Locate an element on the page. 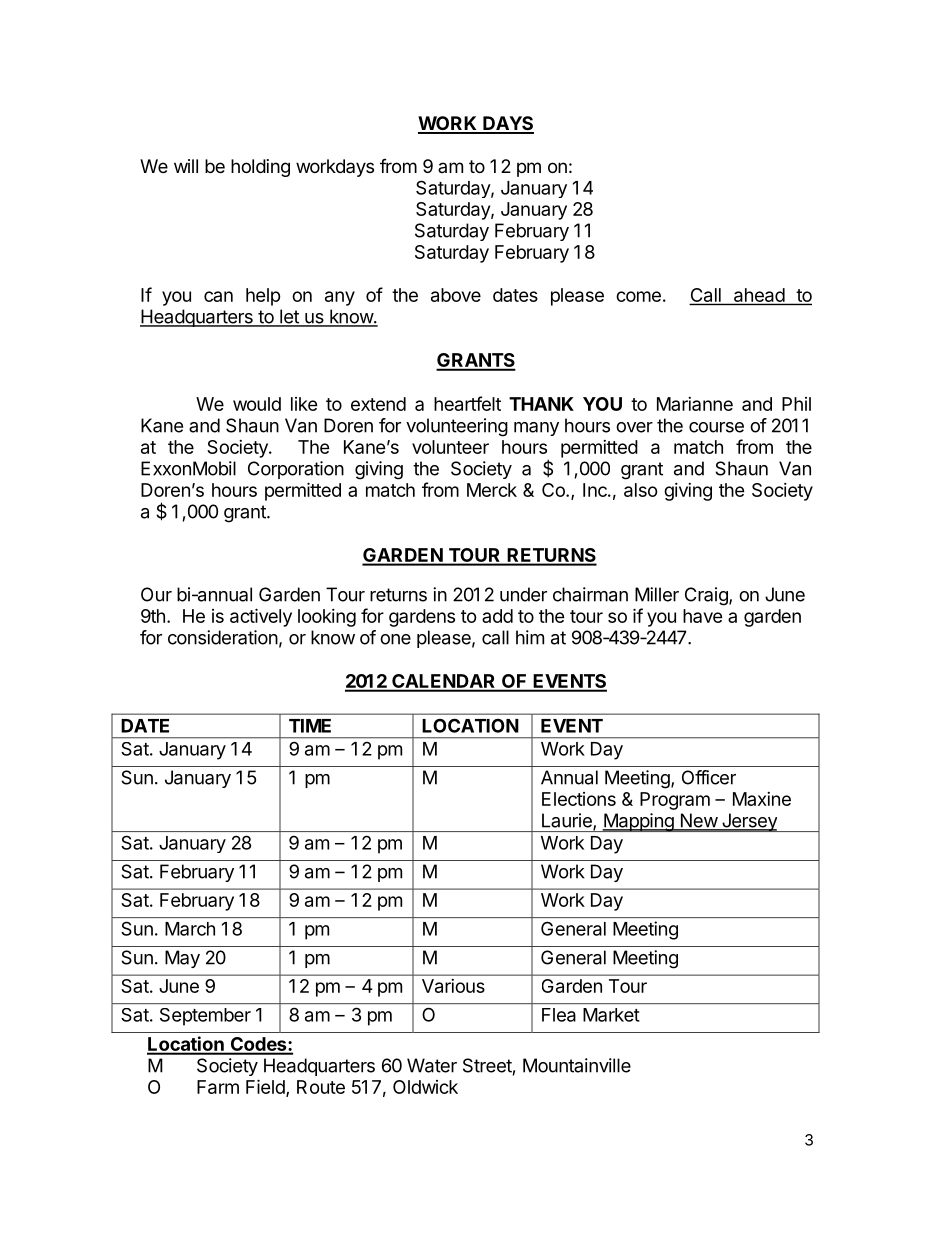 The height and width of the document is (1233, 952). Field is located at coordinates (266, 1087).
